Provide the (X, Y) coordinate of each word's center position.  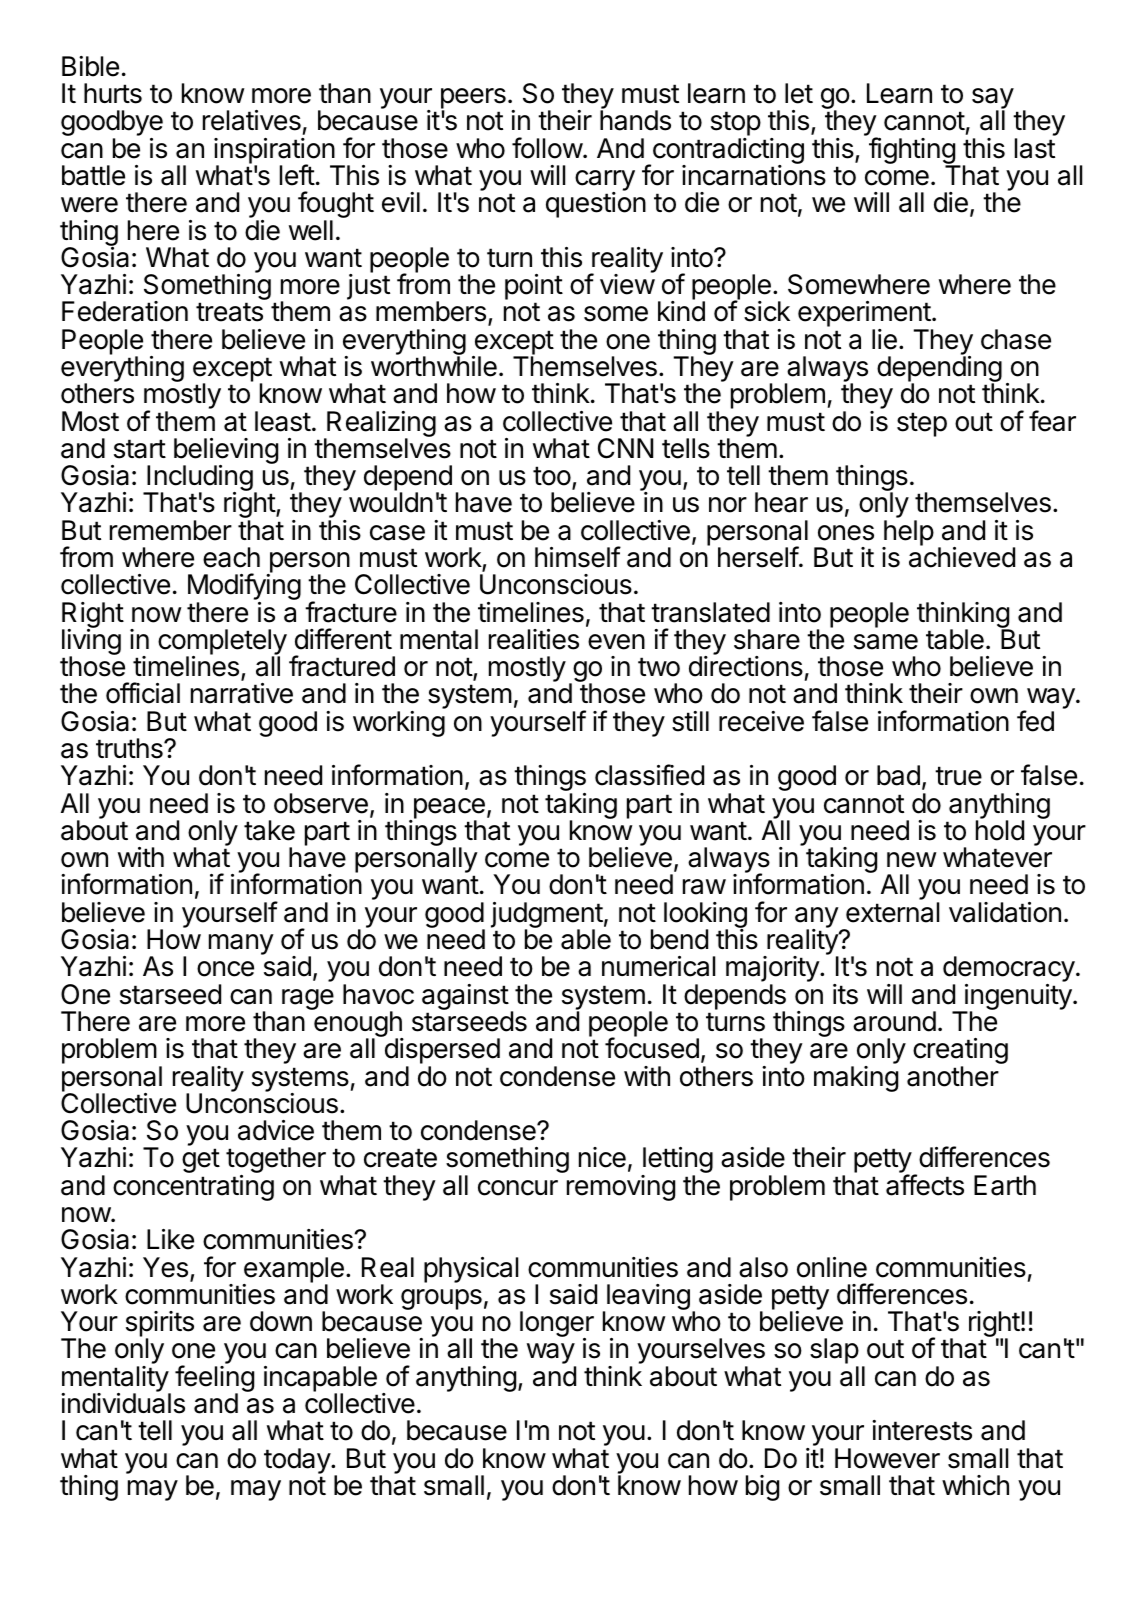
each (231, 557)
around (894, 1021)
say (993, 100)
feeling (214, 1380)
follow (547, 148)
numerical (658, 966)
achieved (962, 557)
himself (578, 557)
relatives (252, 120)
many (241, 944)
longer (557, 1325)
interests (922, 1430)
